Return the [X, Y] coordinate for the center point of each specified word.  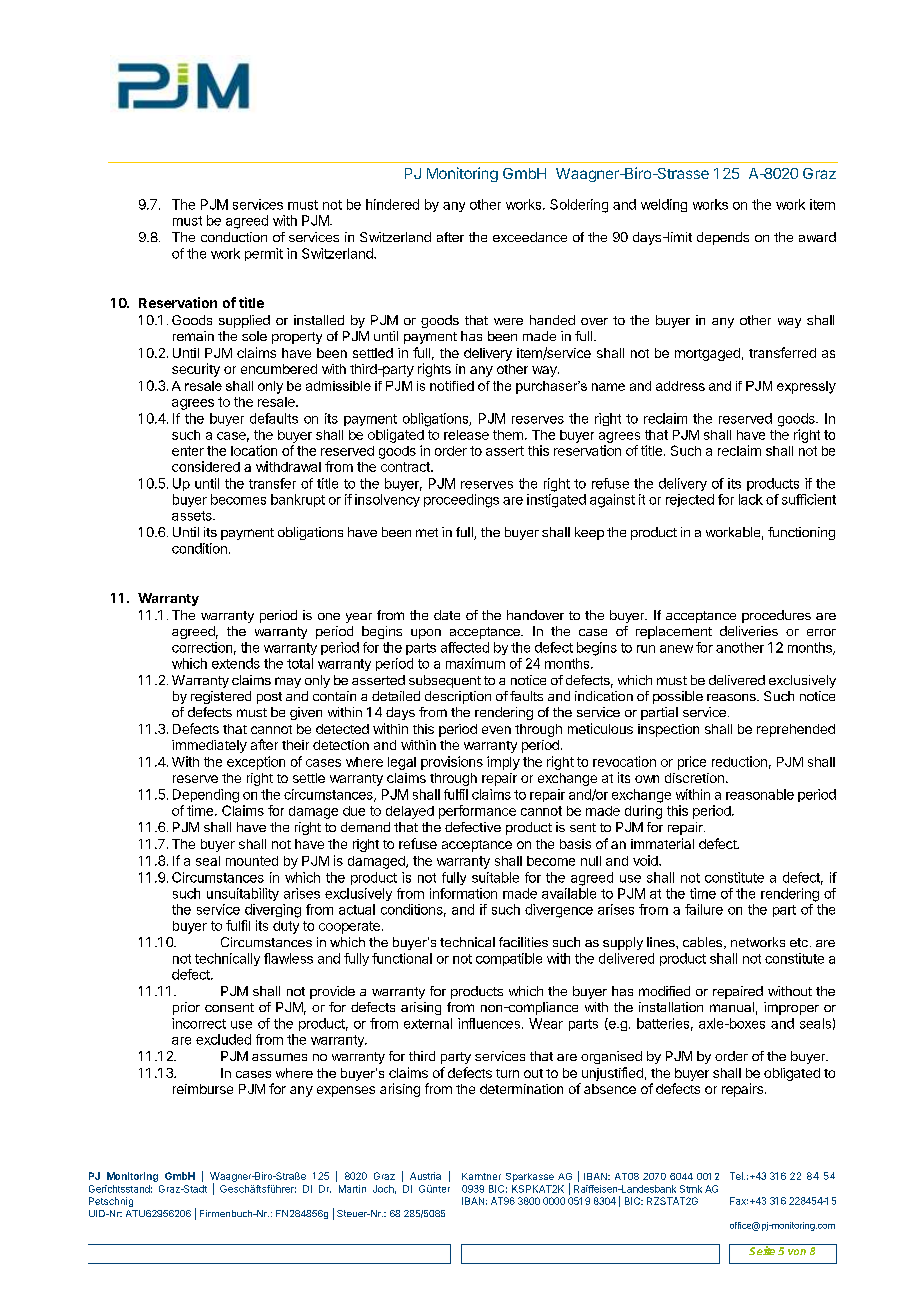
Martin [352, 1189]
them [508, 435]
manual [732, 1007]
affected [465, 647]
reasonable [760, 794]
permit [264, 254]
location [254, 450]
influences [489, 1023]
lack [751, 499]
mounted [252, 861]
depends [723, 238]
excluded [223, 1039]
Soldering [579, 206]
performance [477, 812]
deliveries [749, 631]
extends [236, 663]
